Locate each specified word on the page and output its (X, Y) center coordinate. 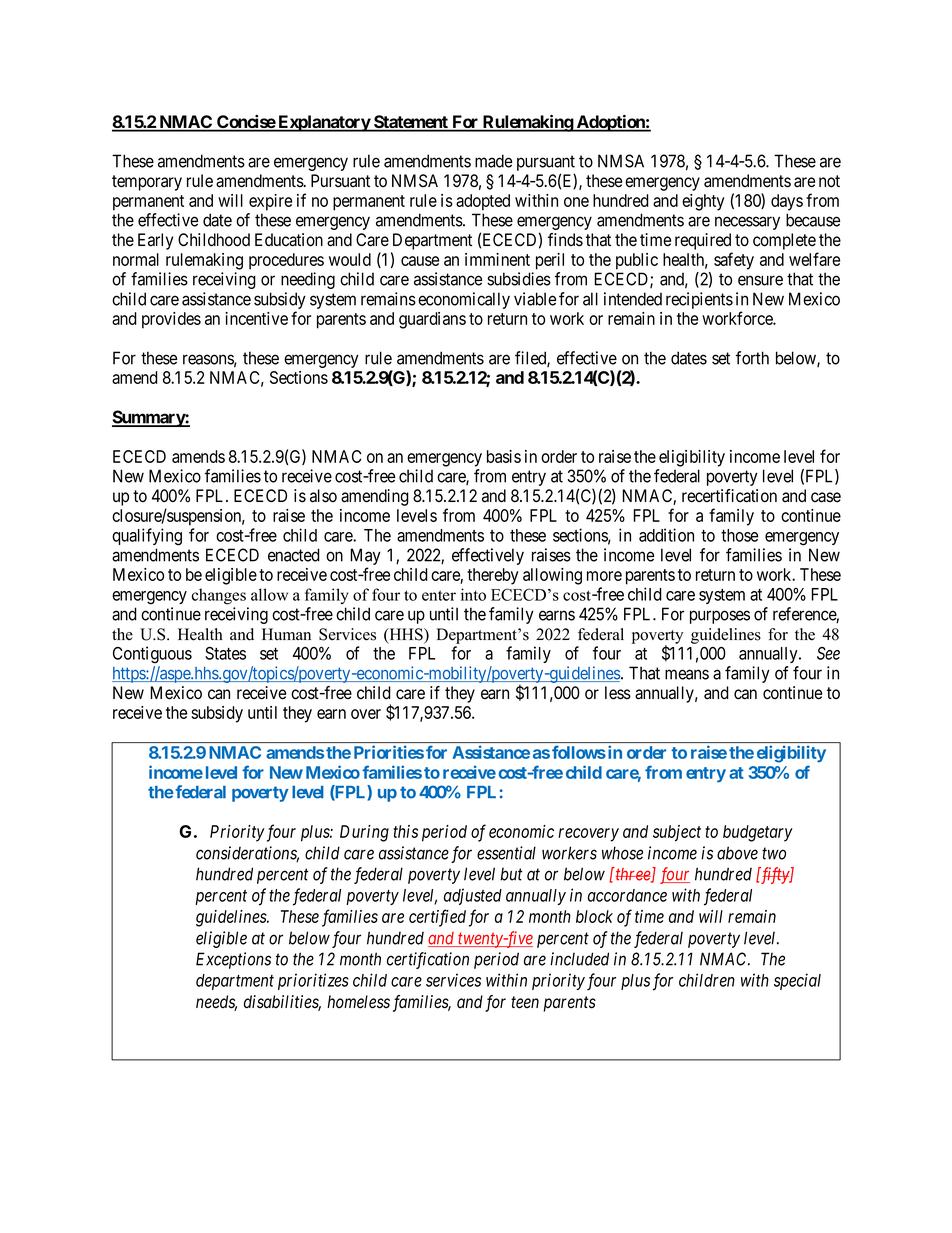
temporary (147, 183)
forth (752, 358)
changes (219, 596)
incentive (256, 318)
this (405, 831)
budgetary (758, 833)
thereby (493, 576)
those (739, 535)
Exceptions (233, 960)
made (493, 161)
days (787, 202)
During (364, 833)
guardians (432, 320)
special (797, 981)
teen (525, 1002)
